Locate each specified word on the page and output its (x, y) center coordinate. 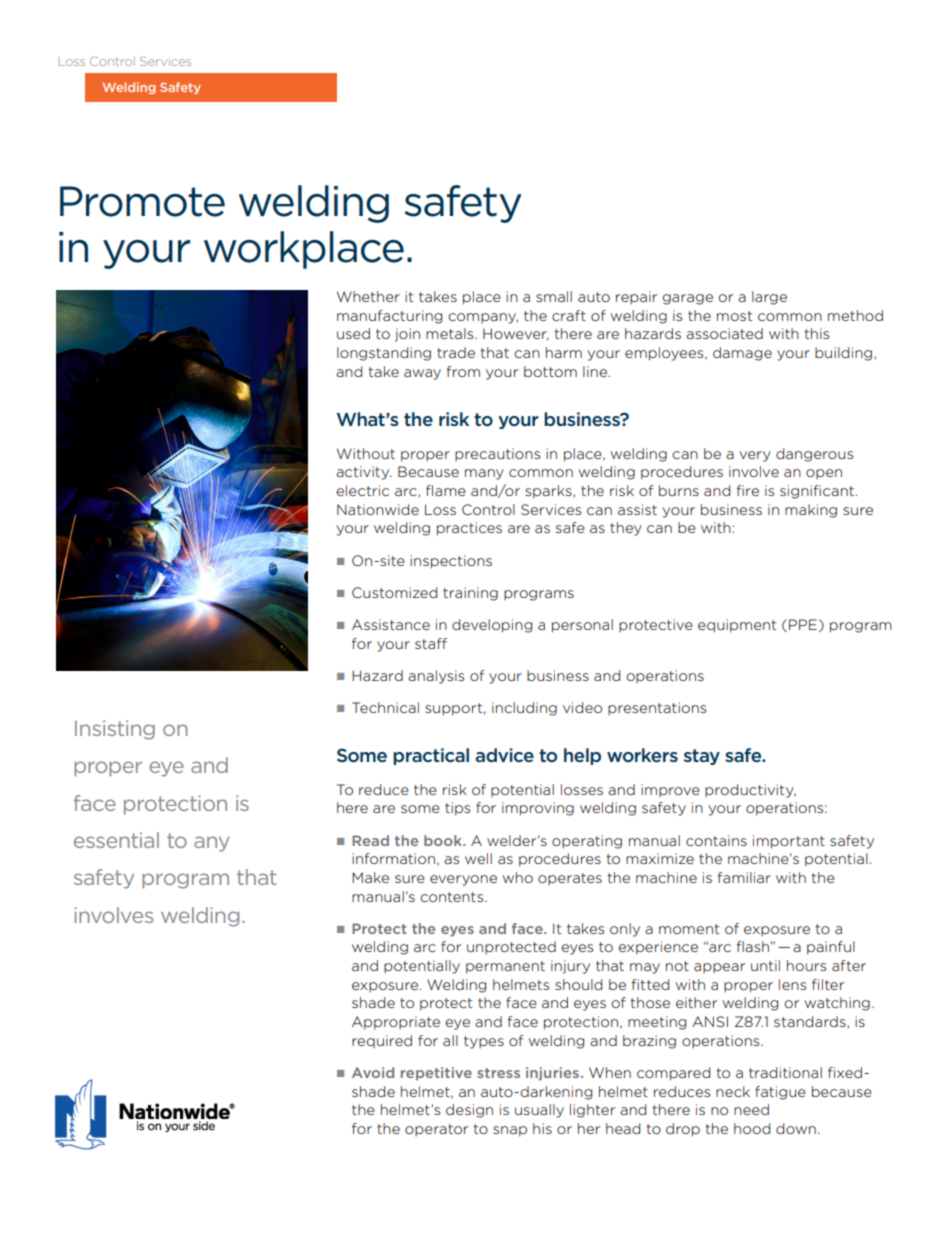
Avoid (373, 1072)
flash (753, 946)
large (769, 298)
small (554, 296)
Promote (142, 201)
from (463, 371)
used (353, 333)
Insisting (115, 730)
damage (742, 354)
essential (116, 840)
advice (504, 755)
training (470, 594)
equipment (737, 626)
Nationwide (378, 509)
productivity (750, 791)
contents (453, 897)
